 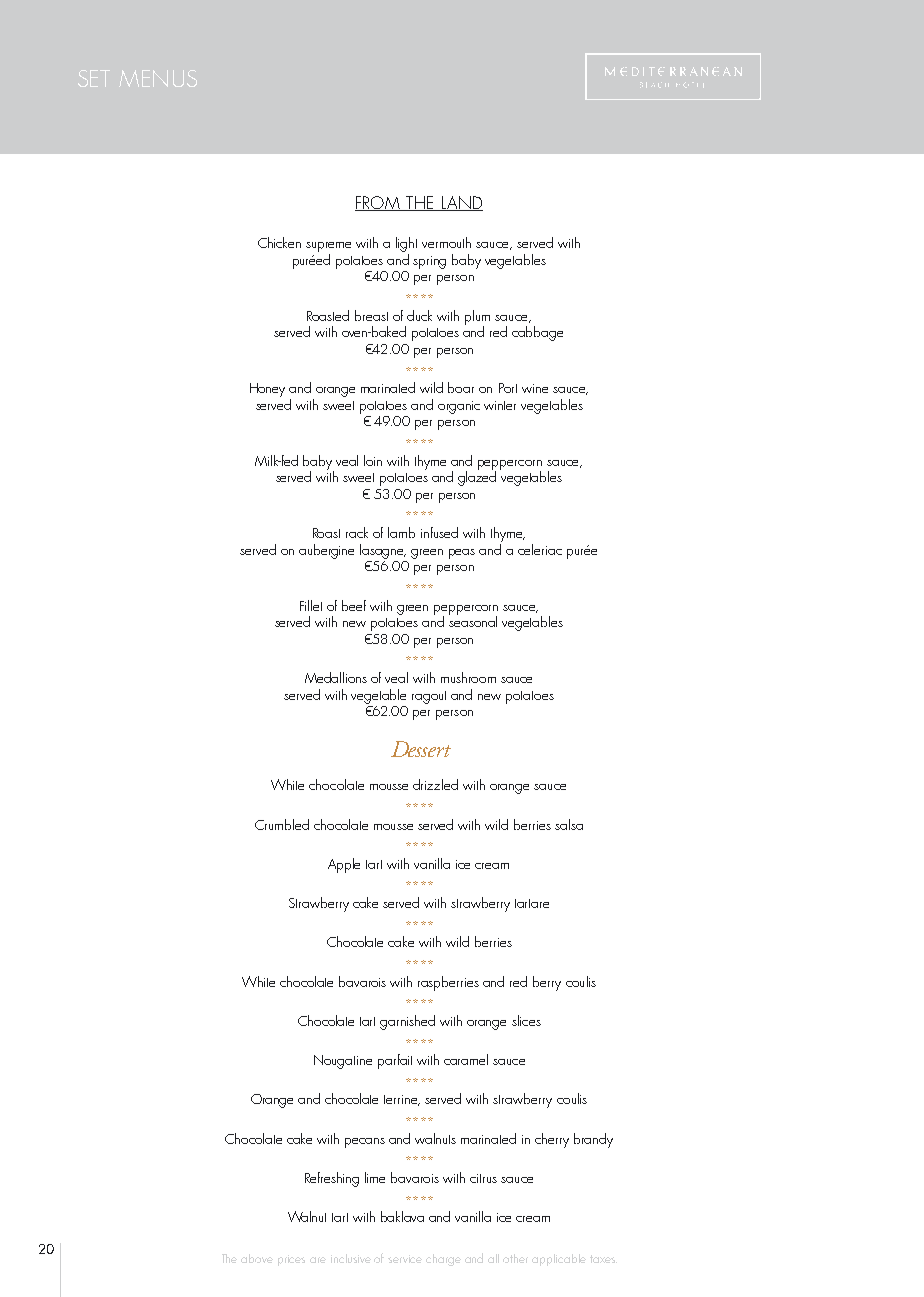 What do you see at coordinates (354, 605) in the screenshot?
I see `beef` at bounding box center [354, 605].
